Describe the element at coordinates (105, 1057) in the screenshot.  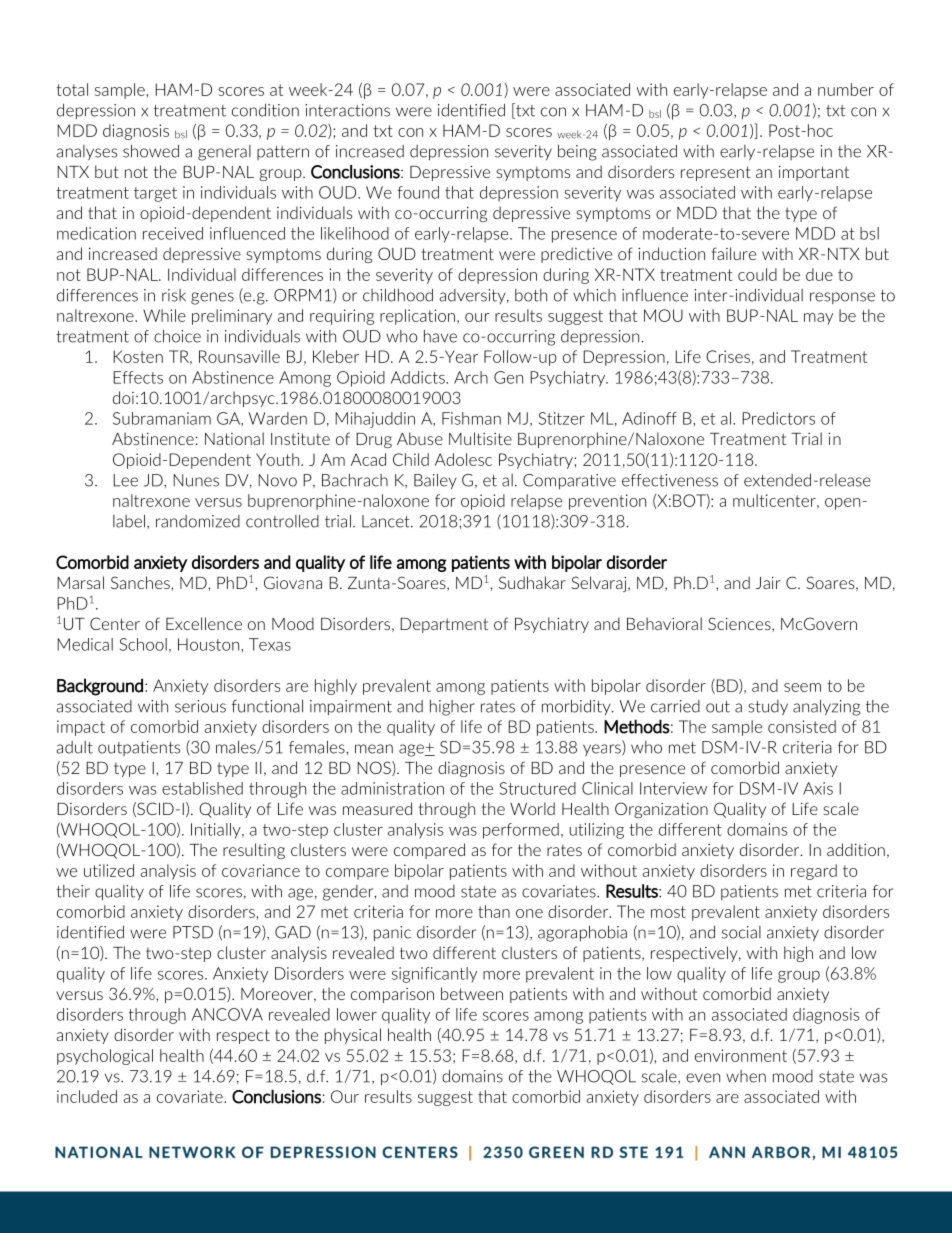
I see `psychological` at that location.
